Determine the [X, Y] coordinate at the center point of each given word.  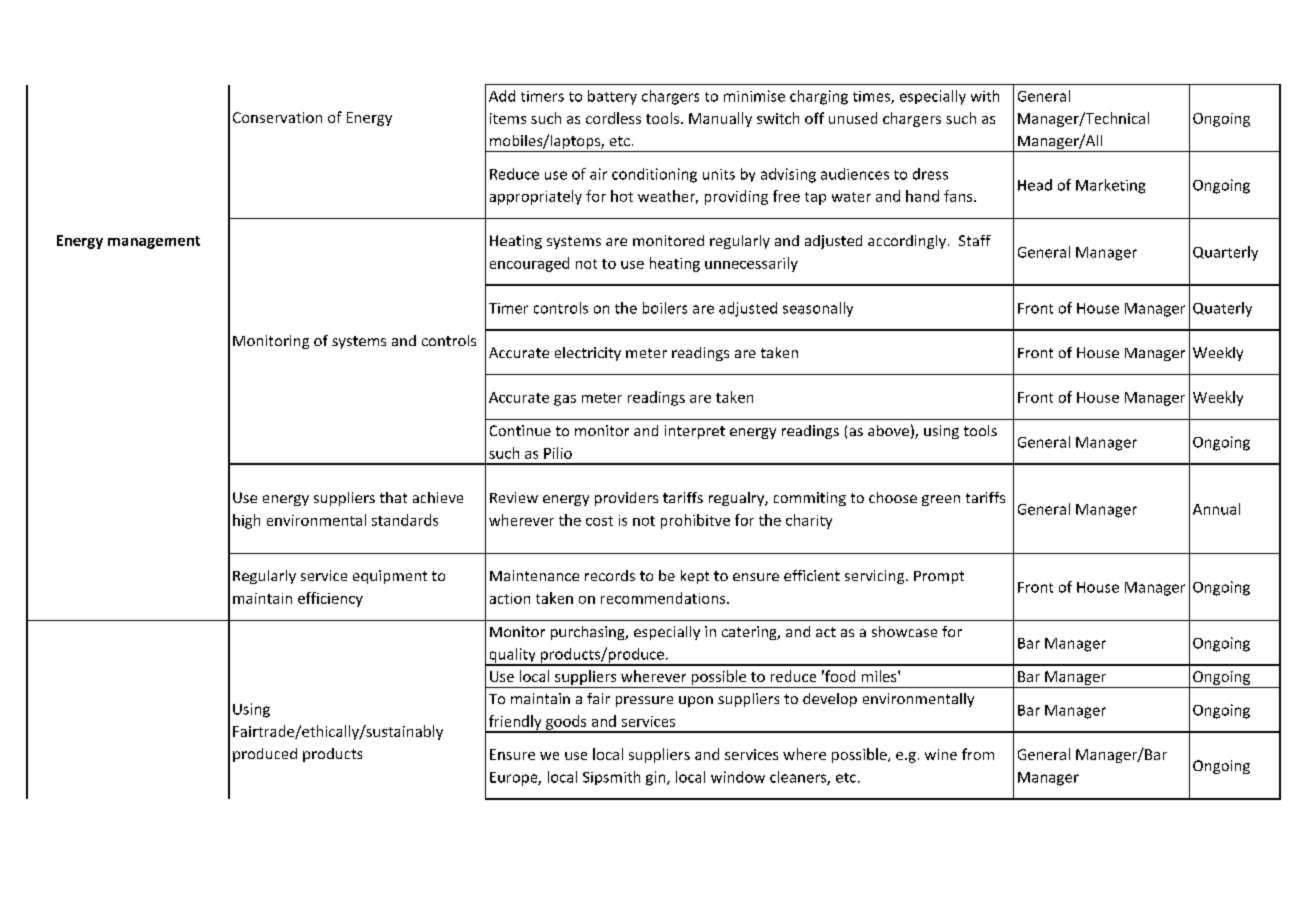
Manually [720, 119]
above [888, 430]
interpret [695, 432]
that [393, 497]
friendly [515, 723]
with [985, 96]
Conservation [277, 117]
